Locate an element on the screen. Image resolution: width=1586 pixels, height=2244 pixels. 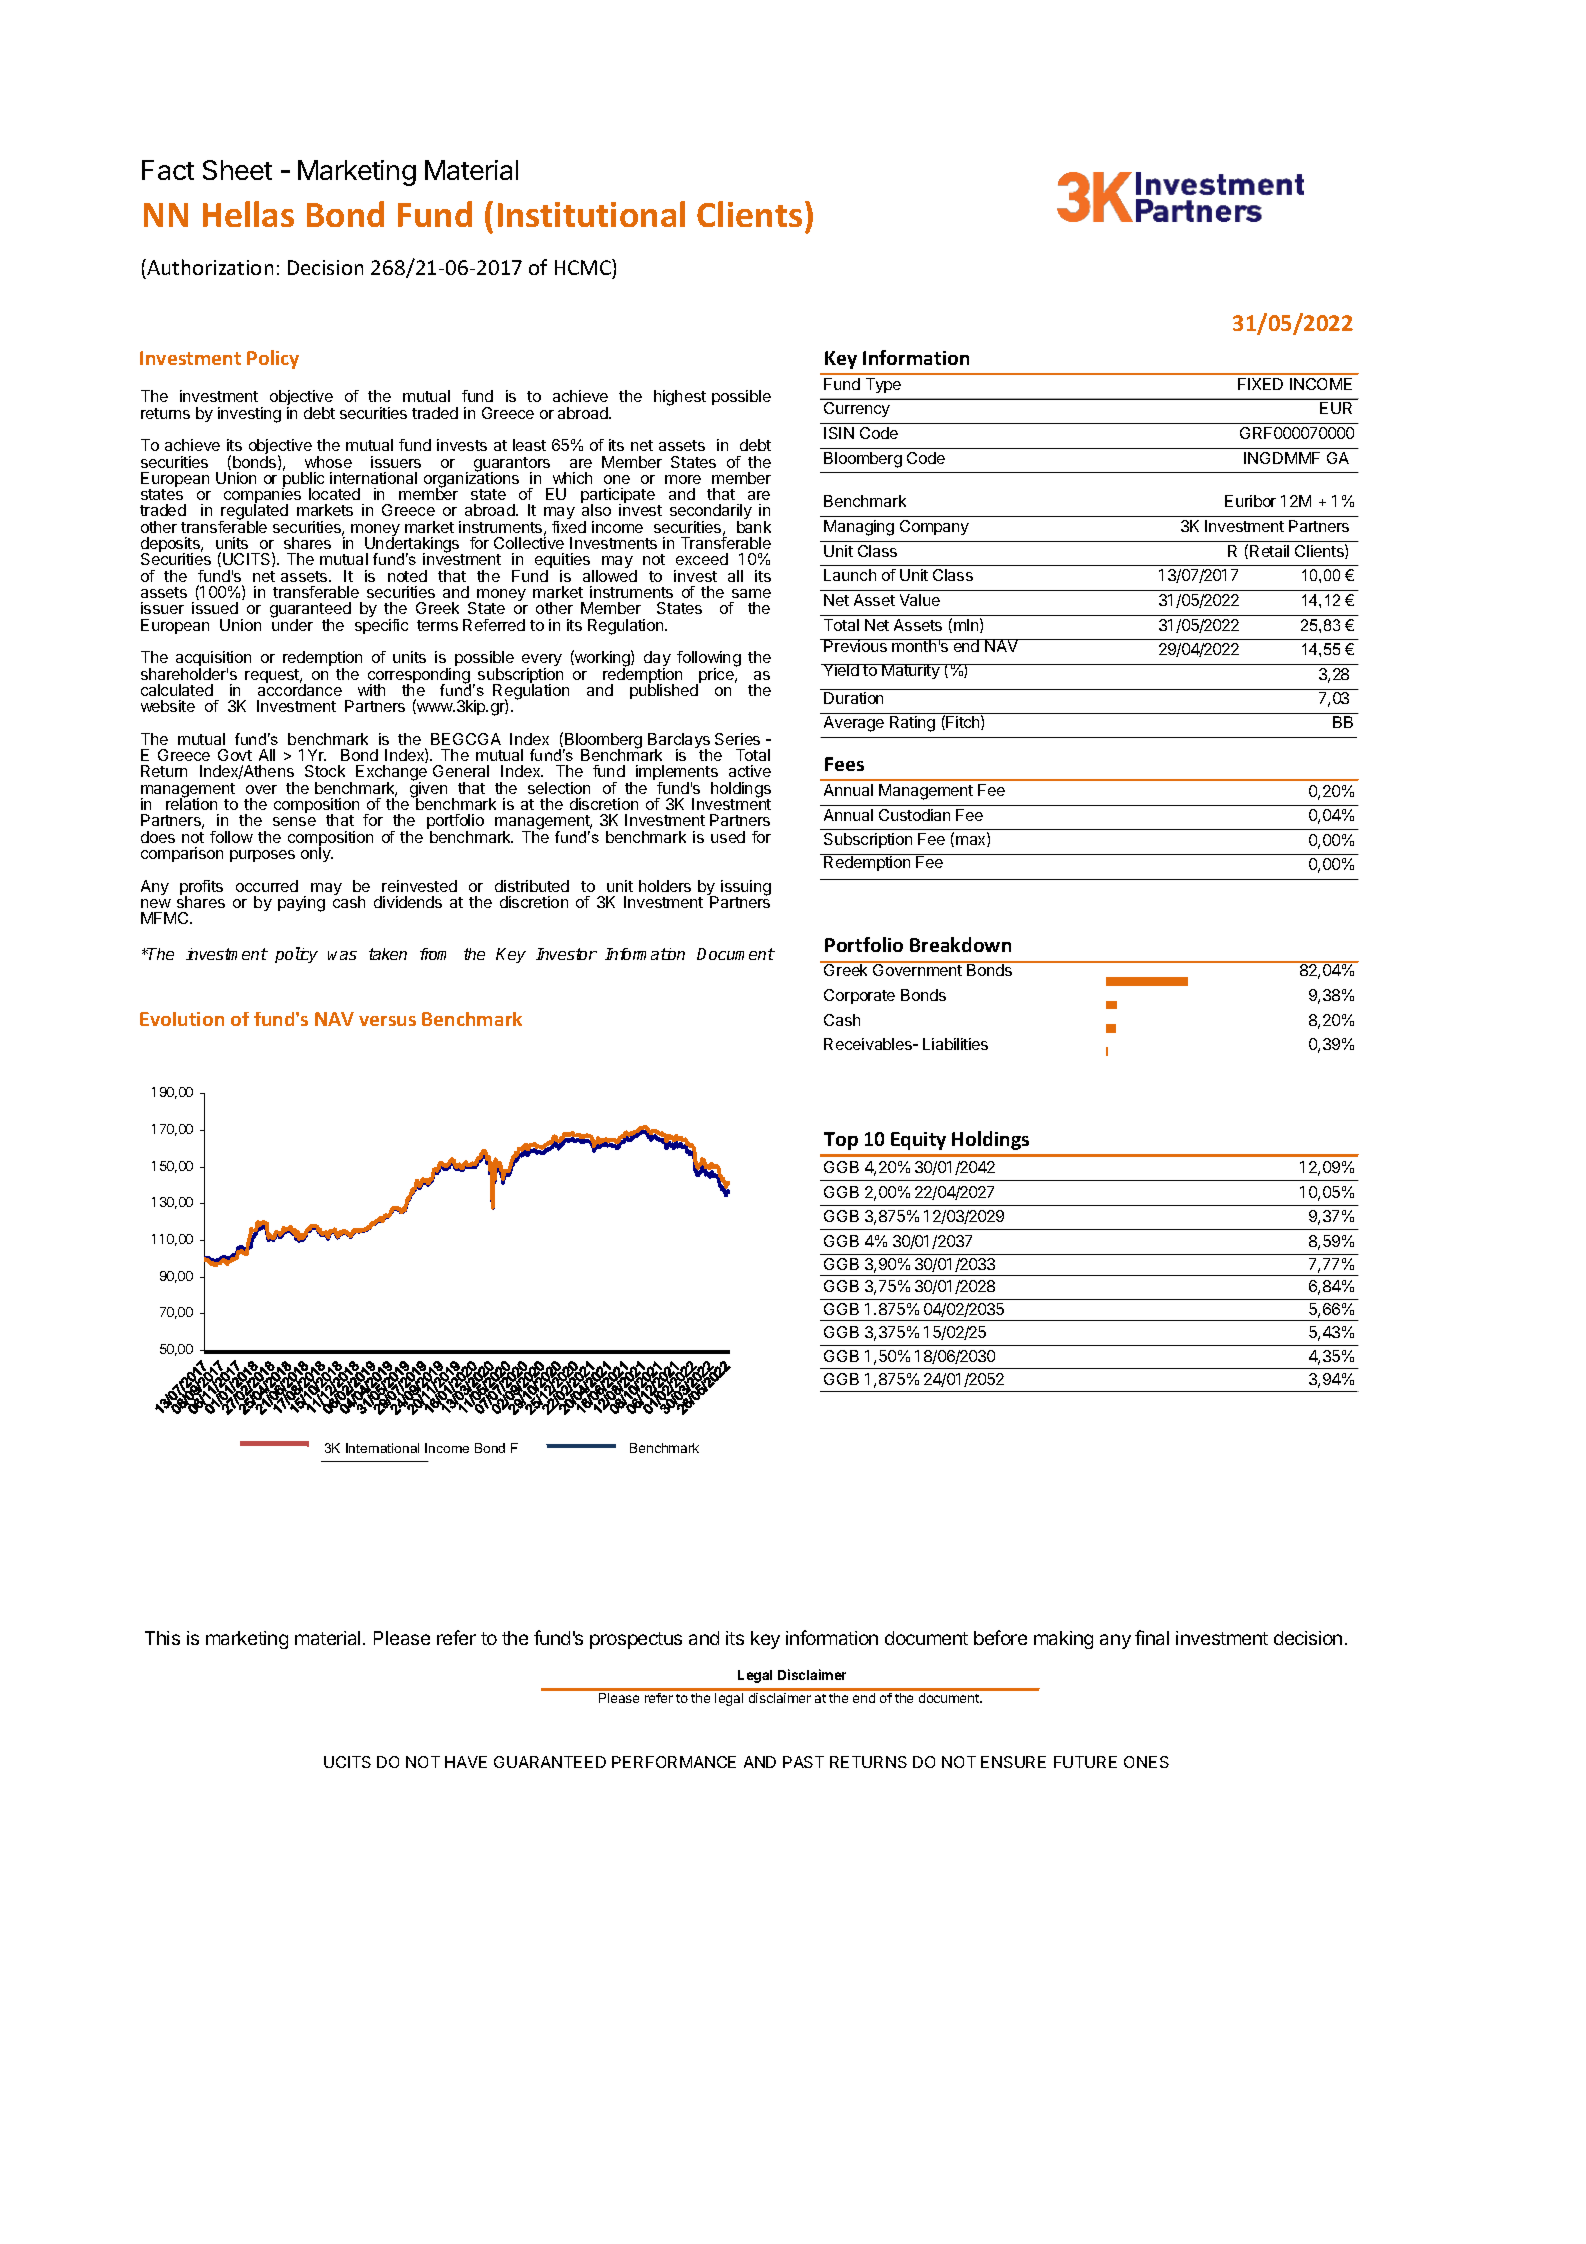
paying is located at coordinates (301, 904).
